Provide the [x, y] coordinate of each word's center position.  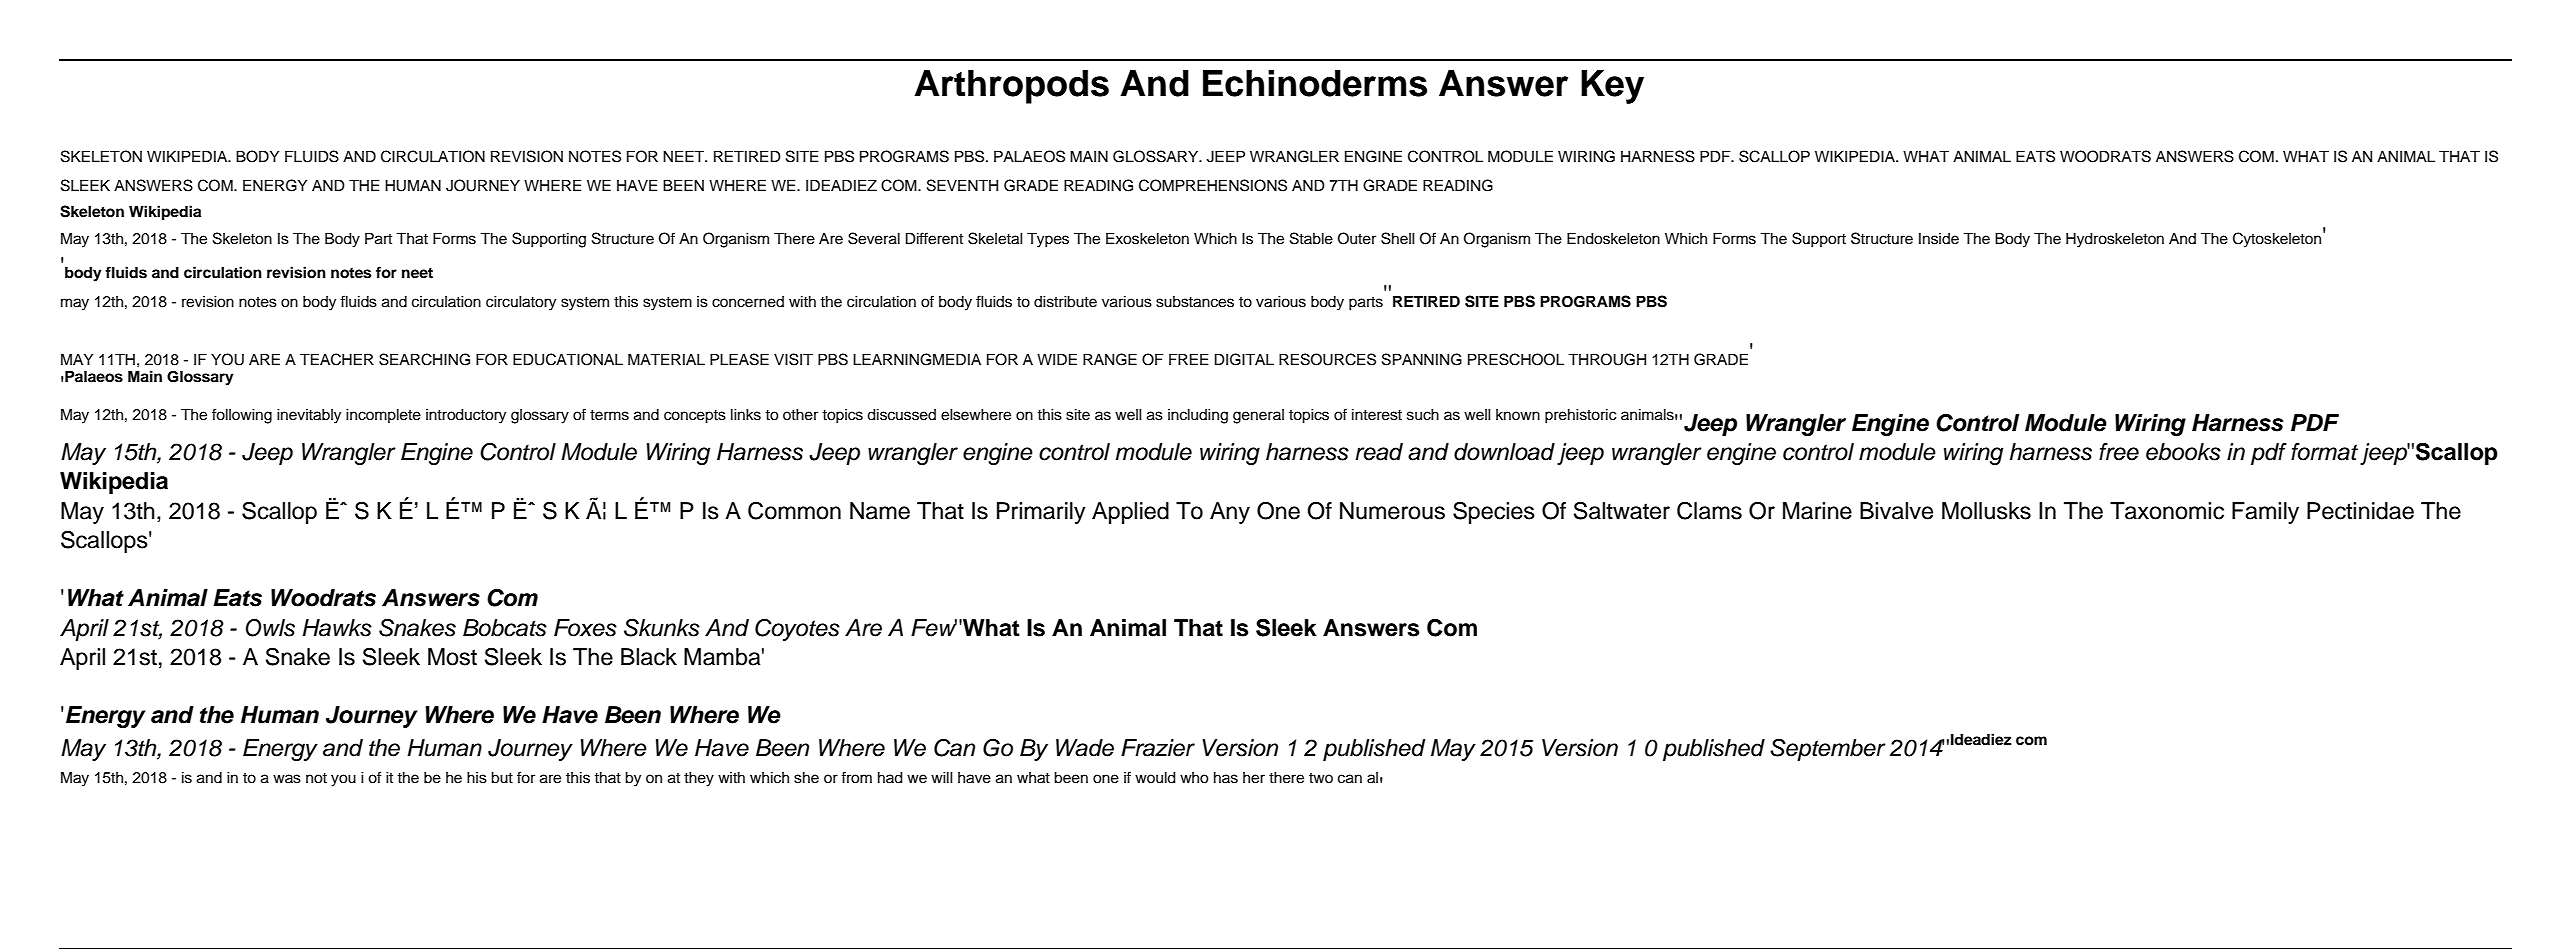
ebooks [2183, 452]
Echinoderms [1315, 83]
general [1258, 416]
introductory [466, 416]
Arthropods [1011, 87]
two [1321, 778]
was [287, 779]
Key [1612, 87]
